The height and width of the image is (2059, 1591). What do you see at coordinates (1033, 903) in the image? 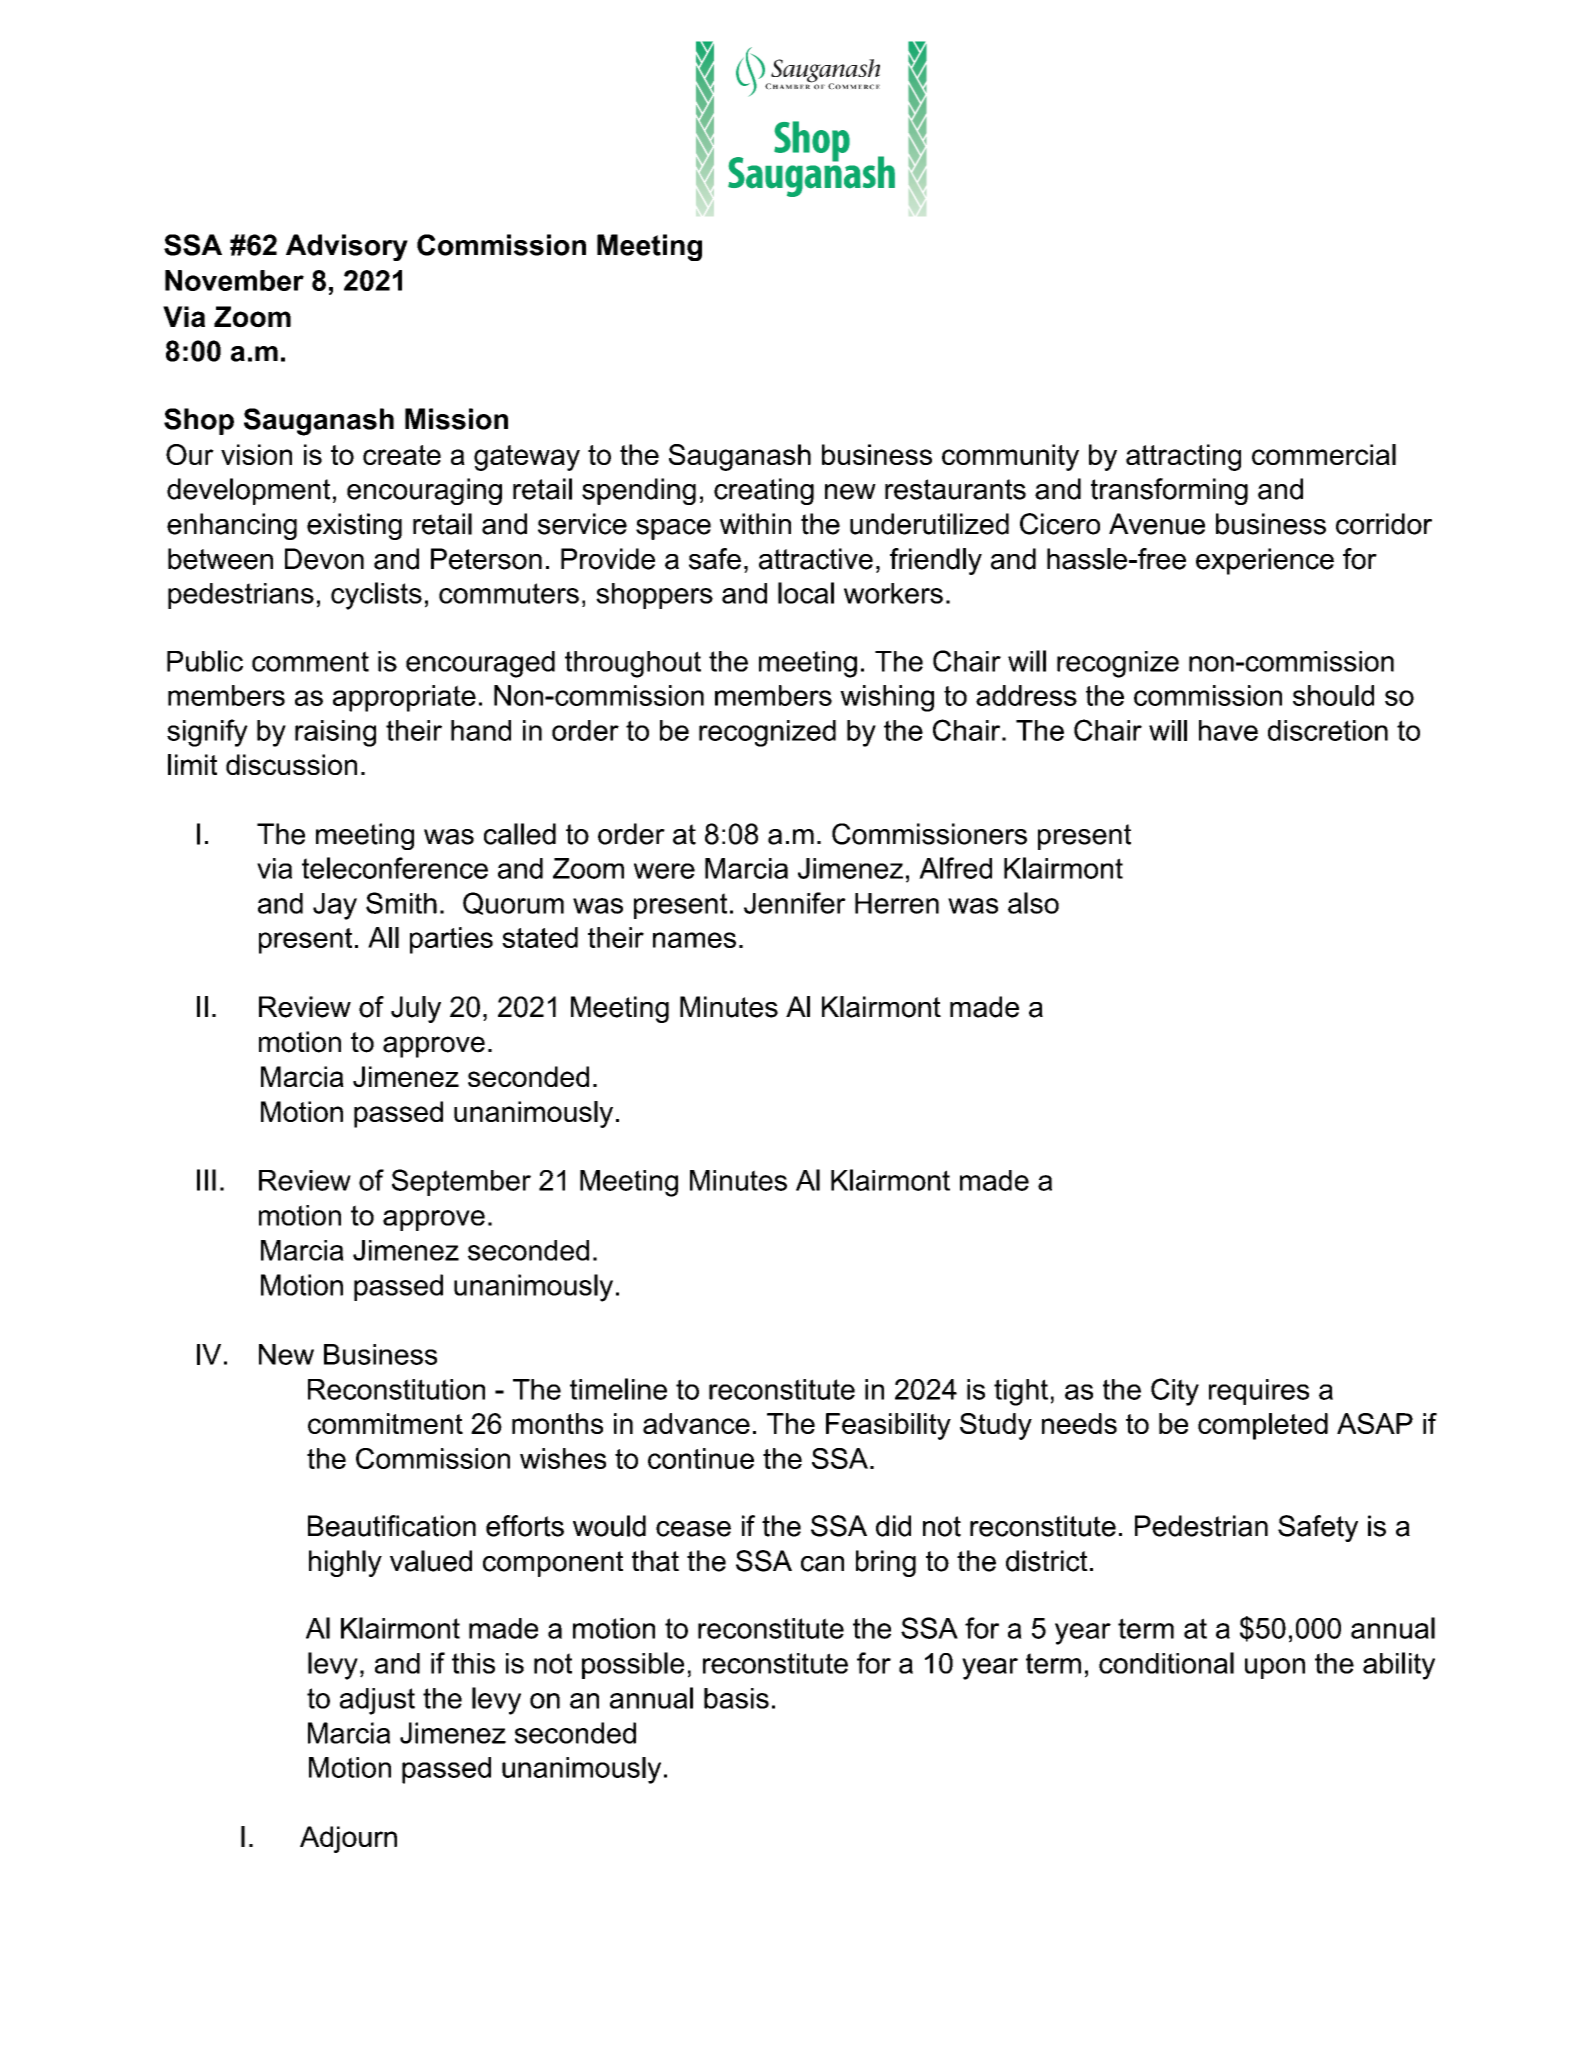
I see `also` at bounding box center [1033, 903].
